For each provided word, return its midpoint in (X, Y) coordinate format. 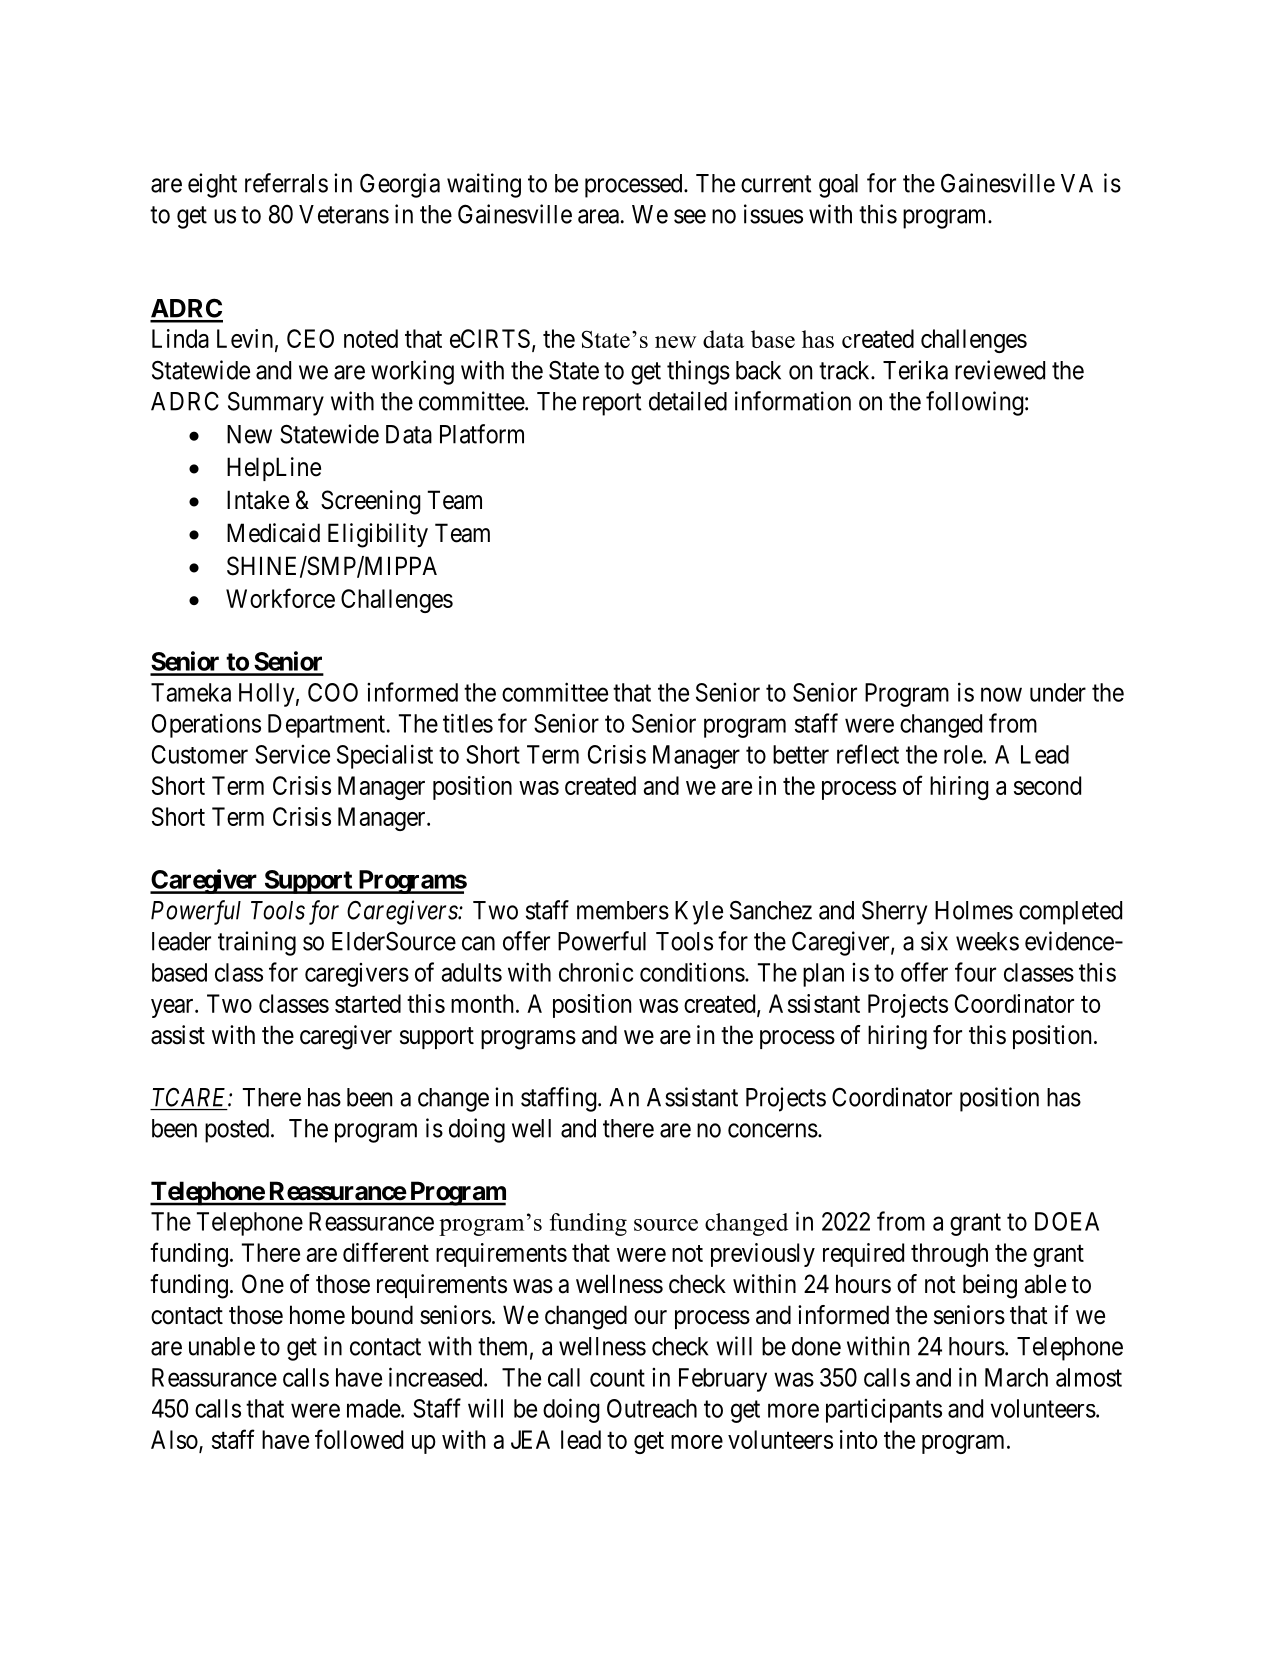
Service (292, 754)
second (1047, 785)
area (598, 216)
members (623, 910)
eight (212, 185)
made (374, 1408)
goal (838, 186)
